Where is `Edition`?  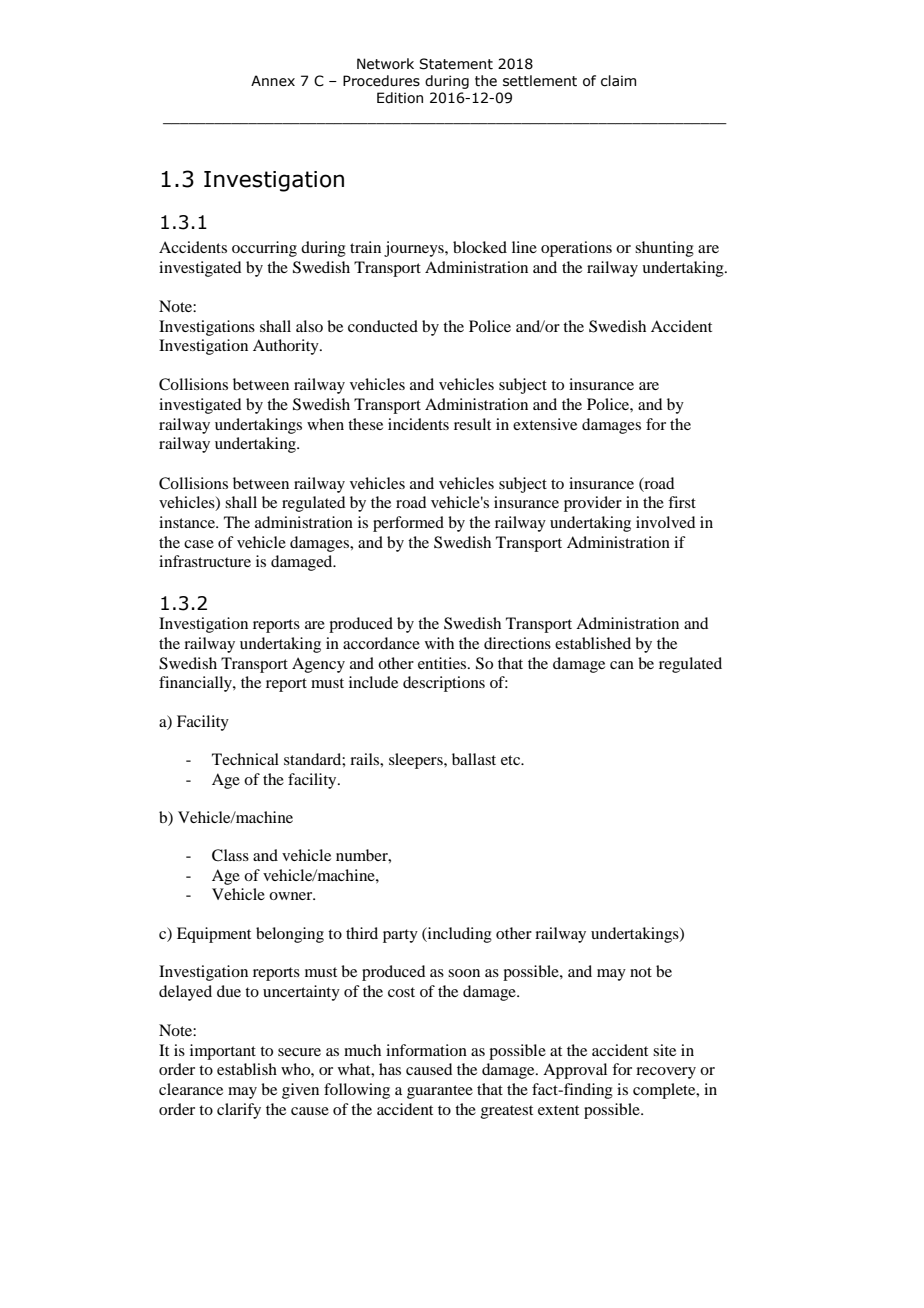 Edition is located at coordinates (400, 98).
